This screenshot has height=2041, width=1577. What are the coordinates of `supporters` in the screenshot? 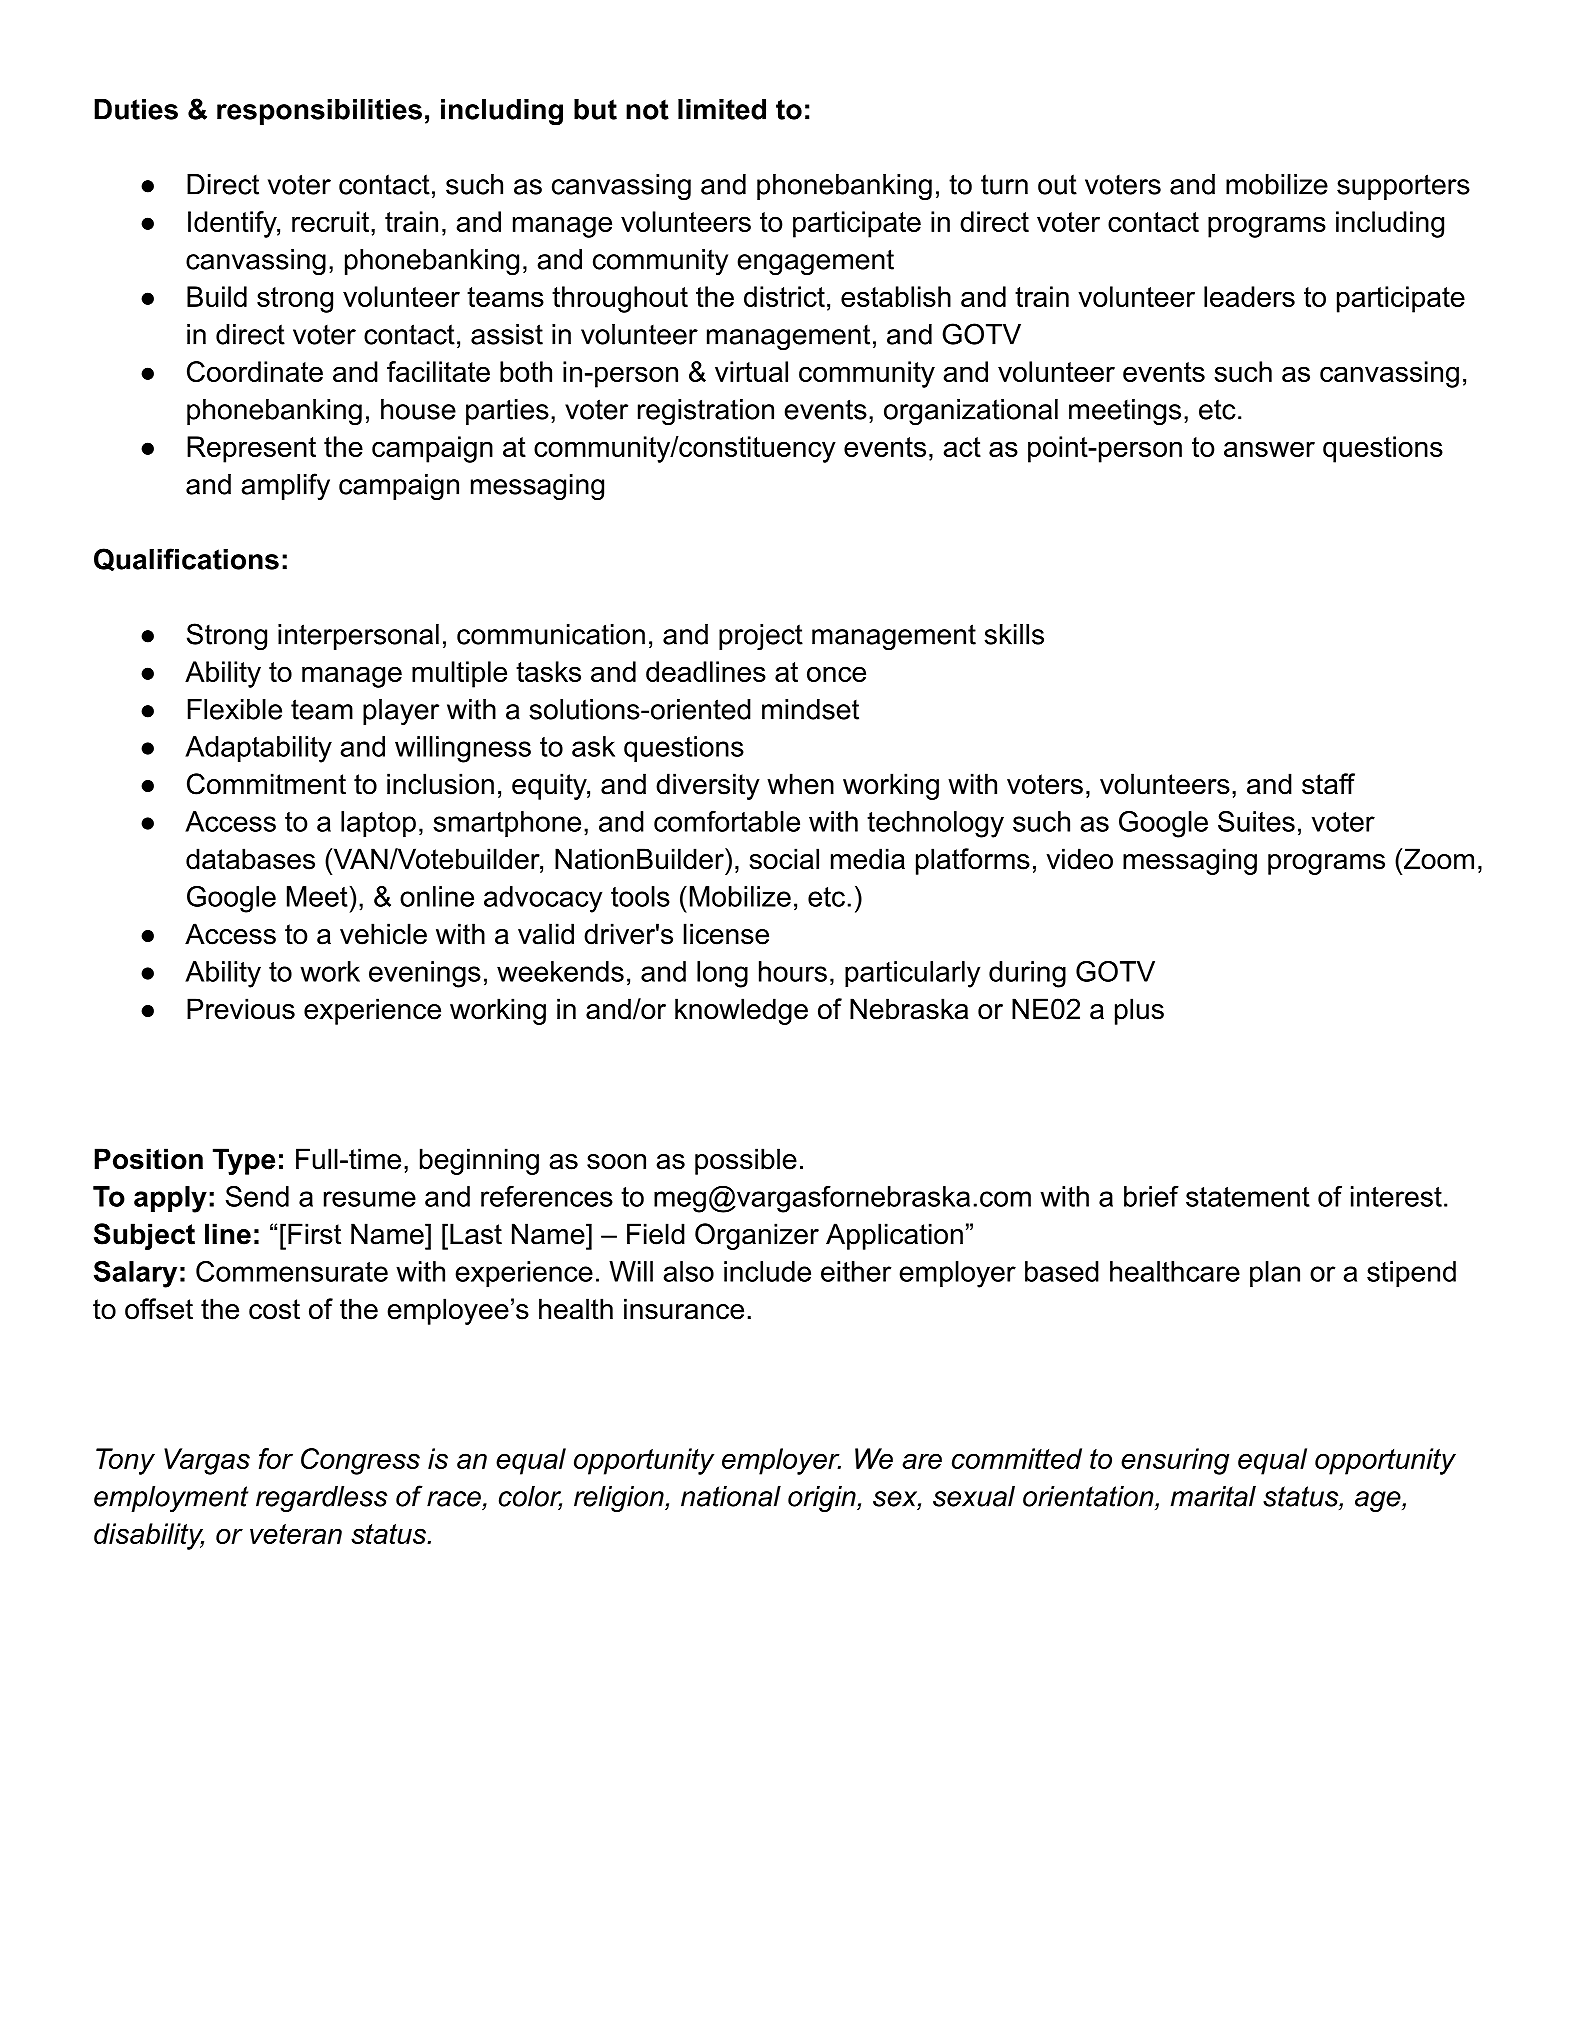 It's located at (1403, 187).
